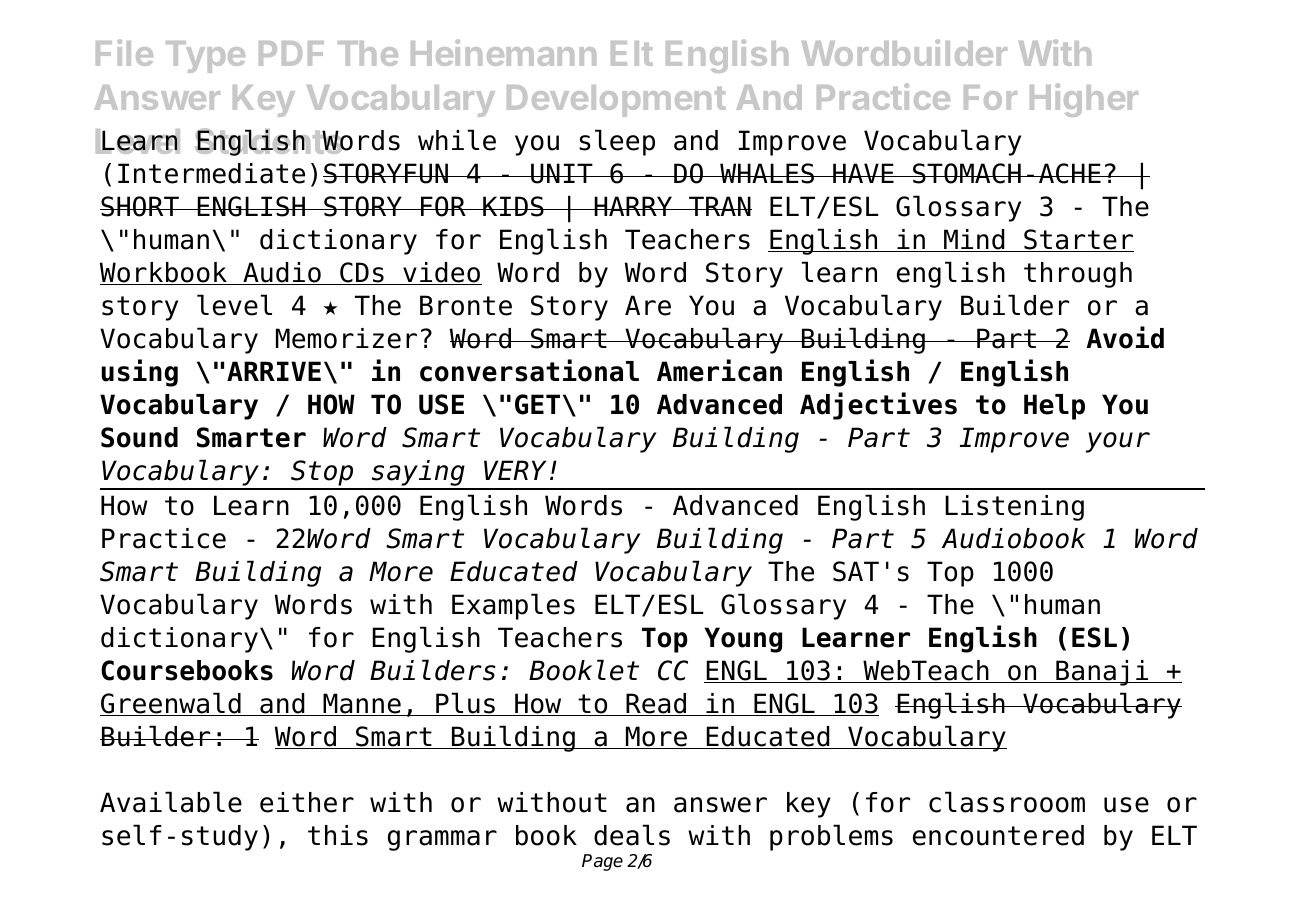 This screenshot has height=924, width=1311. What do you see at coordinates (633, 206) in the screenshot?
I see `HARRY` at bounding box center [633, 206].
